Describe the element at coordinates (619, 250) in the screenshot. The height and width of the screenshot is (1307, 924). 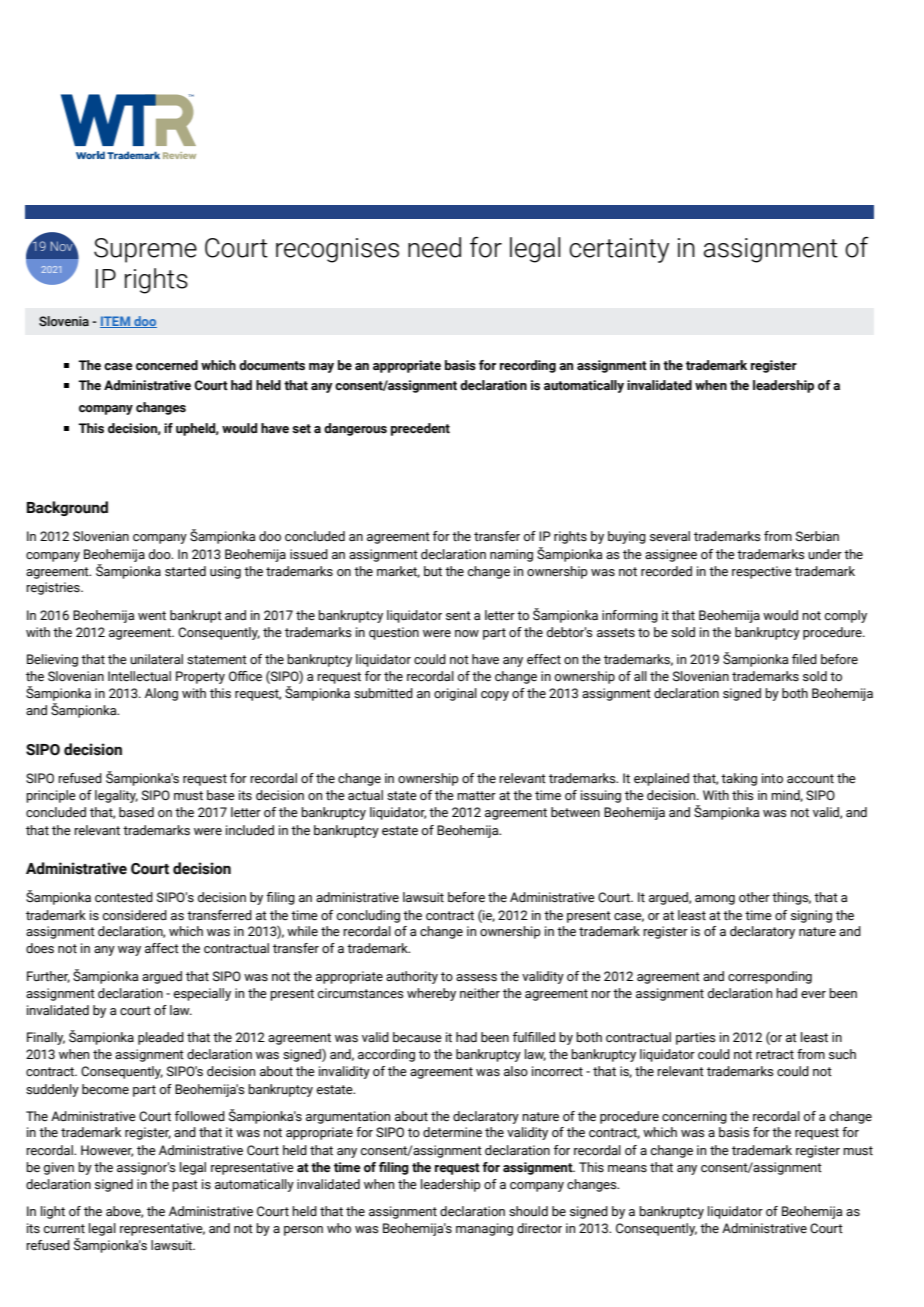
I see `certainty` at that location.
